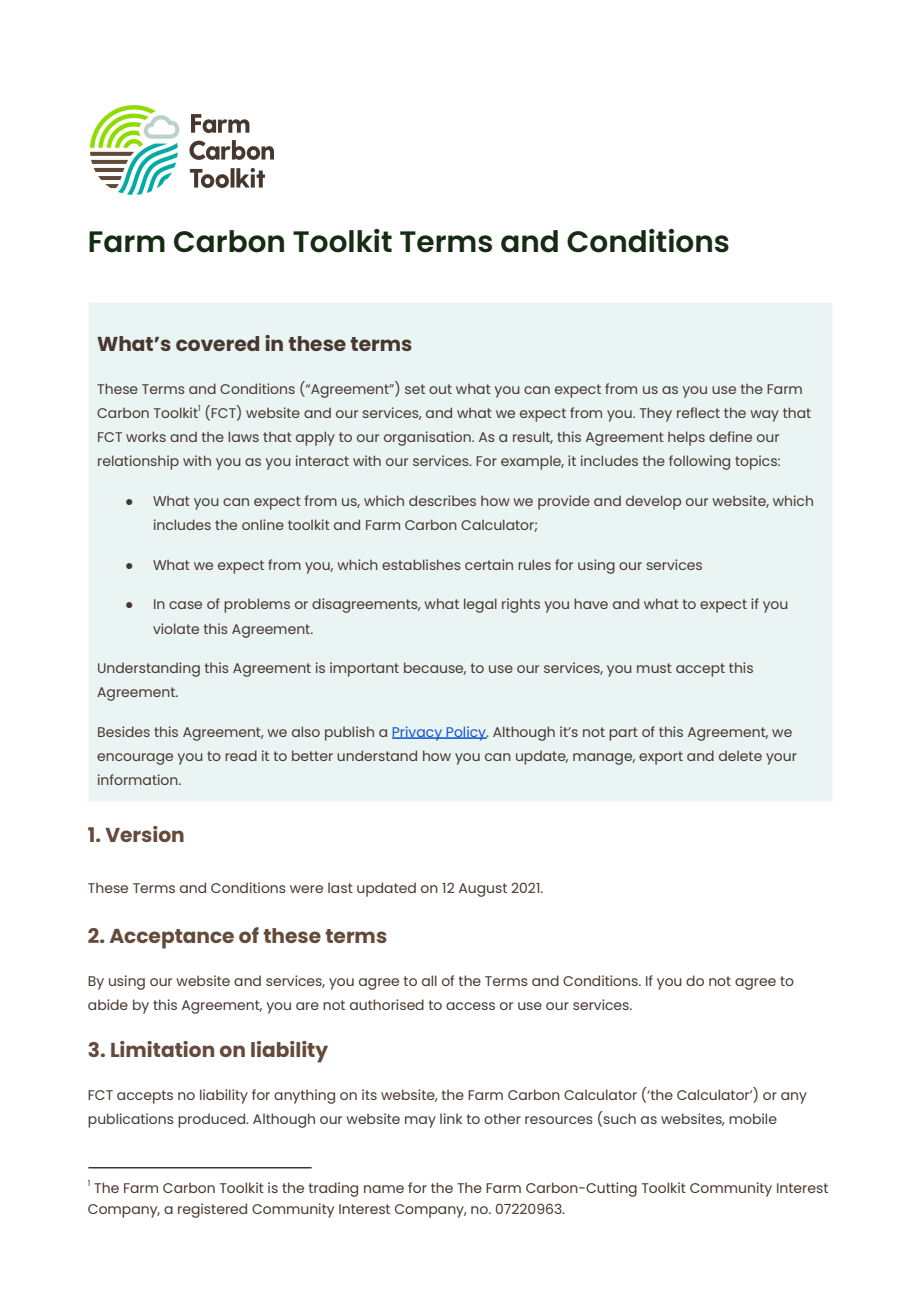  I want to click on name, so click(384, 1189).
